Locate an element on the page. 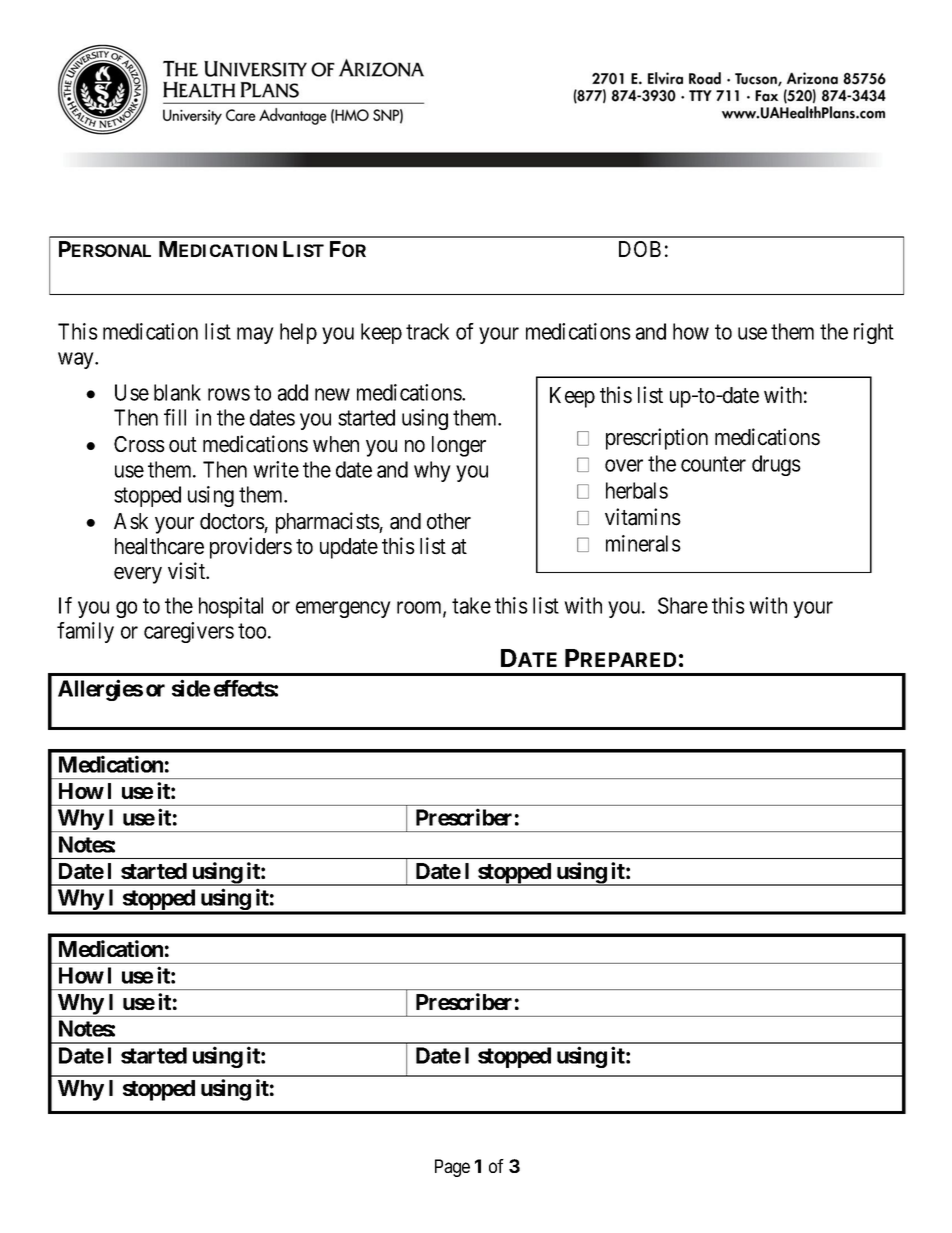 The image size is (952, 1233). Share is located at coordinates (683, 605).
